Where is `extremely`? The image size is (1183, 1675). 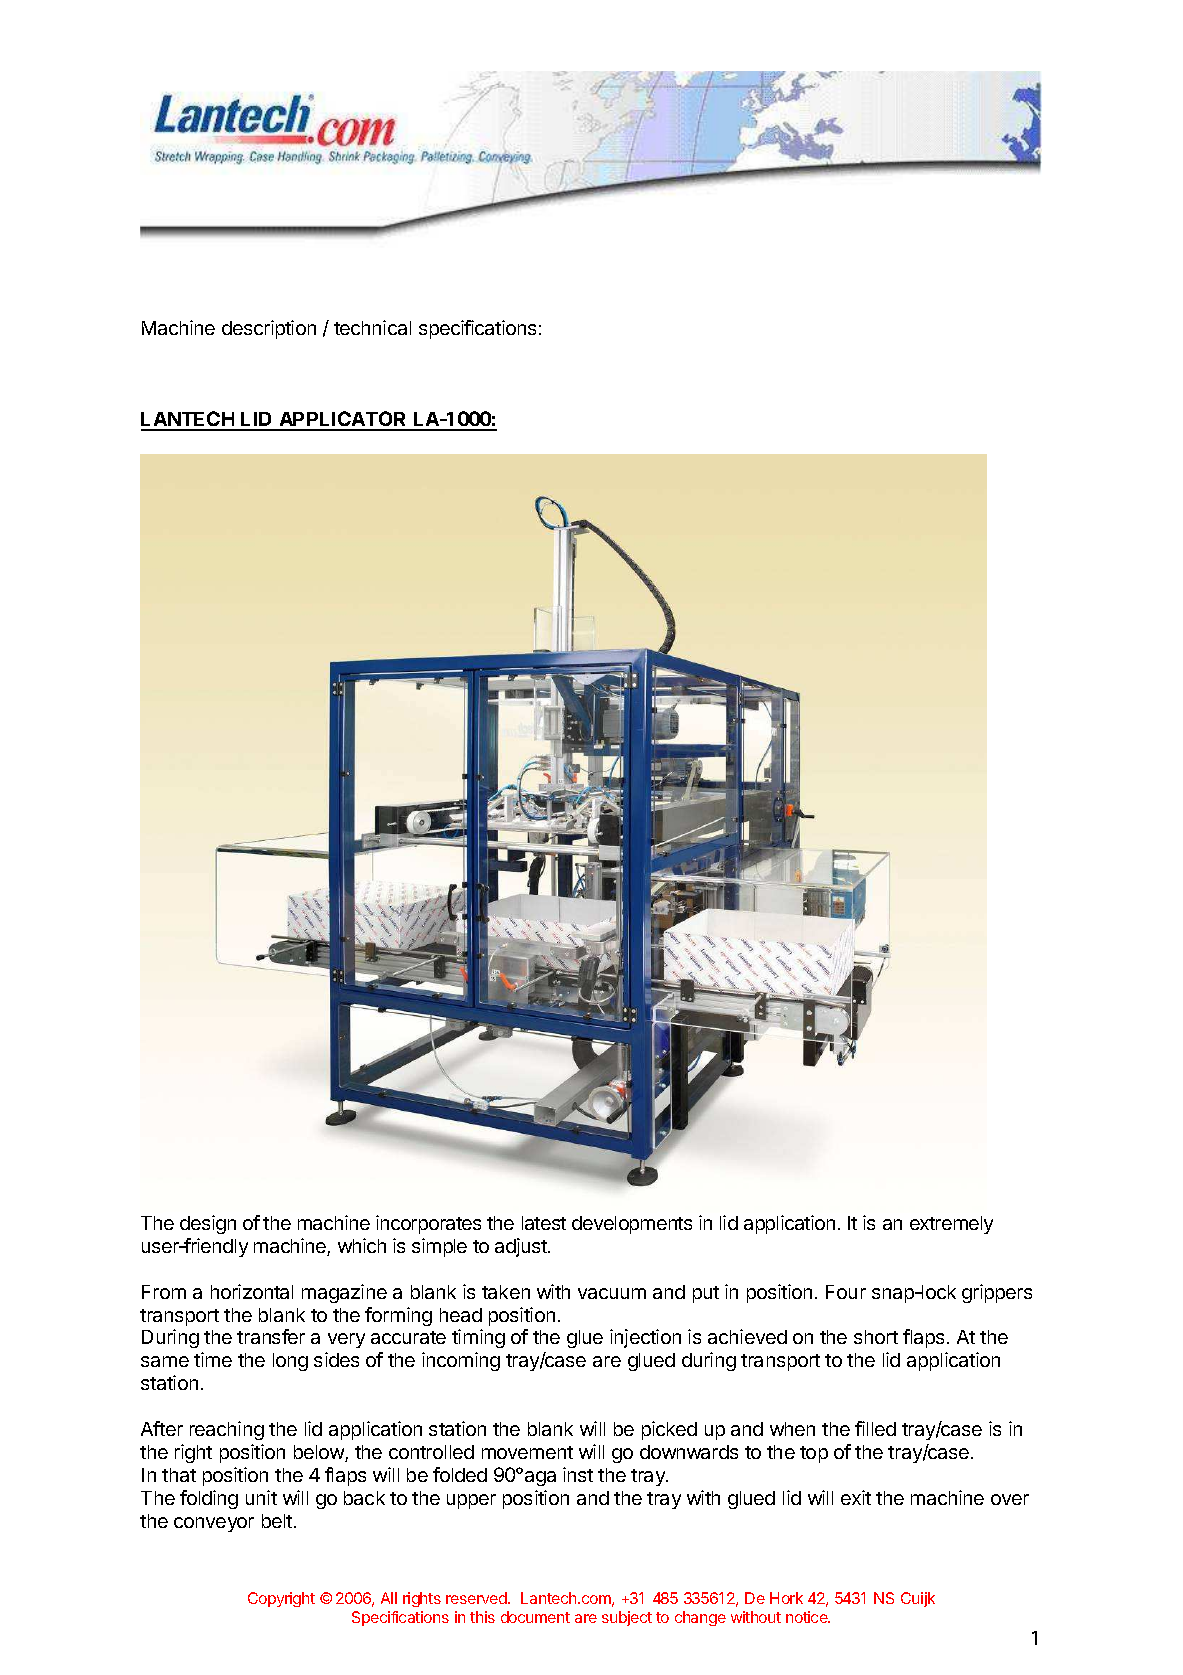
extremely is located at coordinates (951, 1225).
